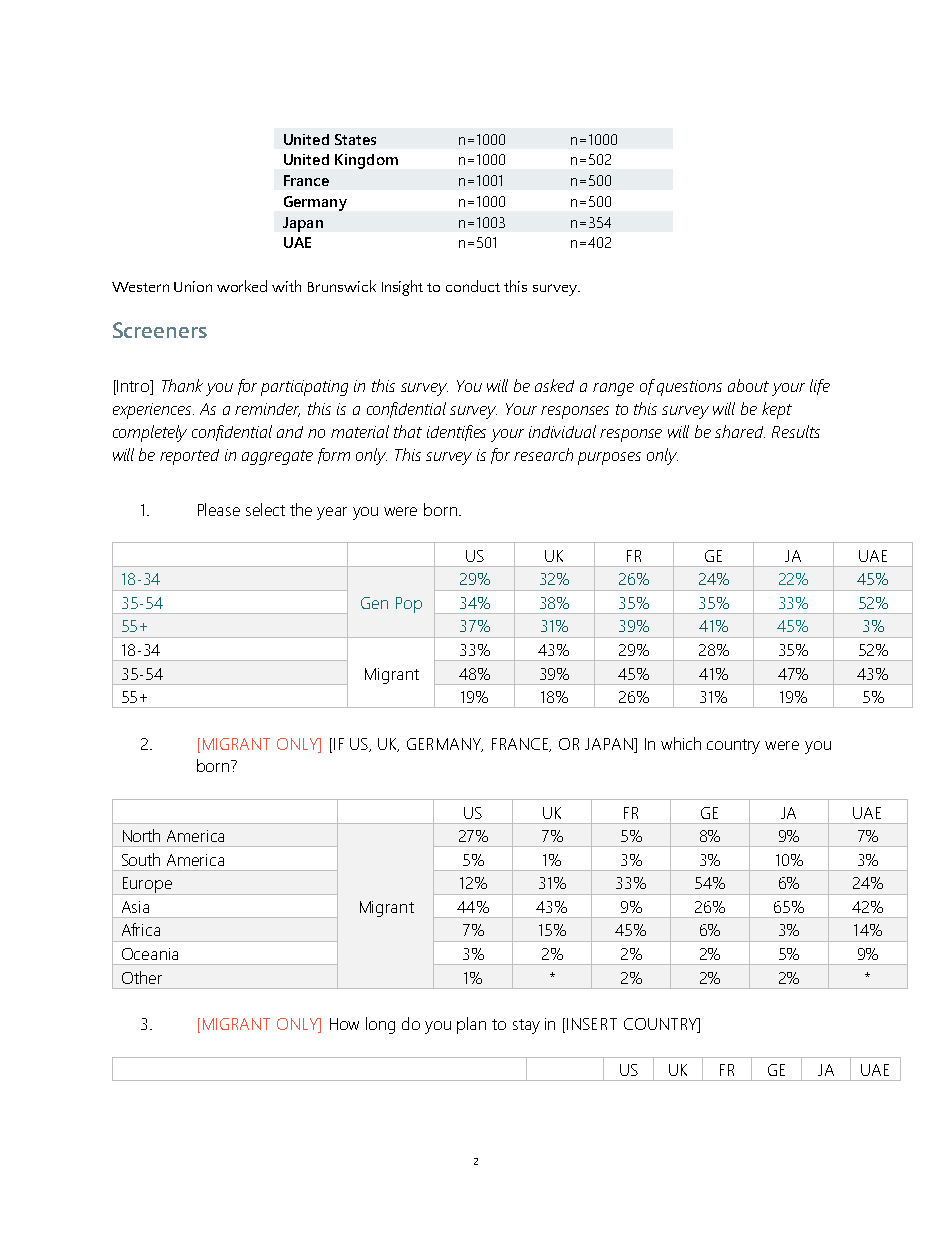 The height and width of the page is (1233, 952). I want to click on States, so click(355, 139).
